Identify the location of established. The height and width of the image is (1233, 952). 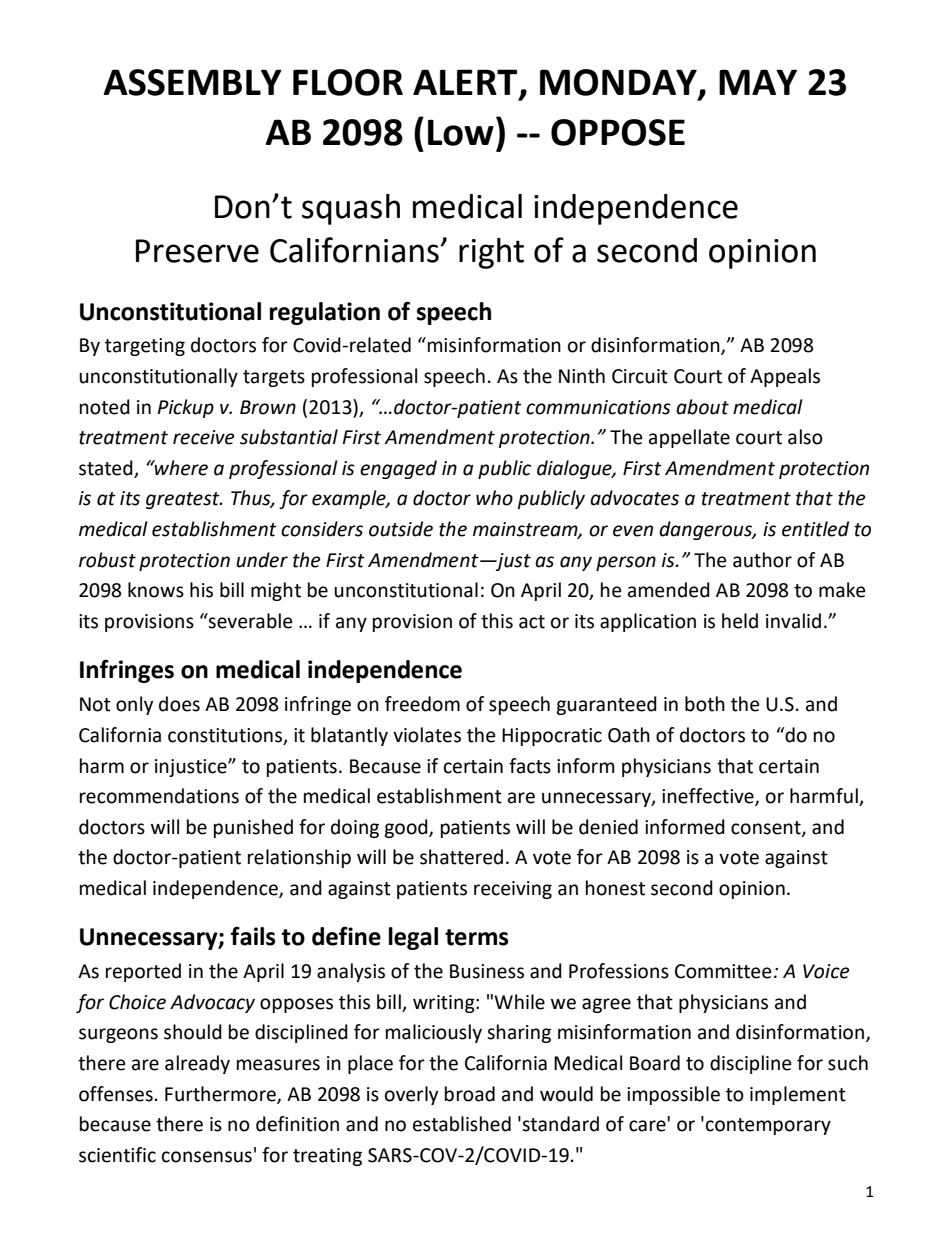
(462, 1124).
